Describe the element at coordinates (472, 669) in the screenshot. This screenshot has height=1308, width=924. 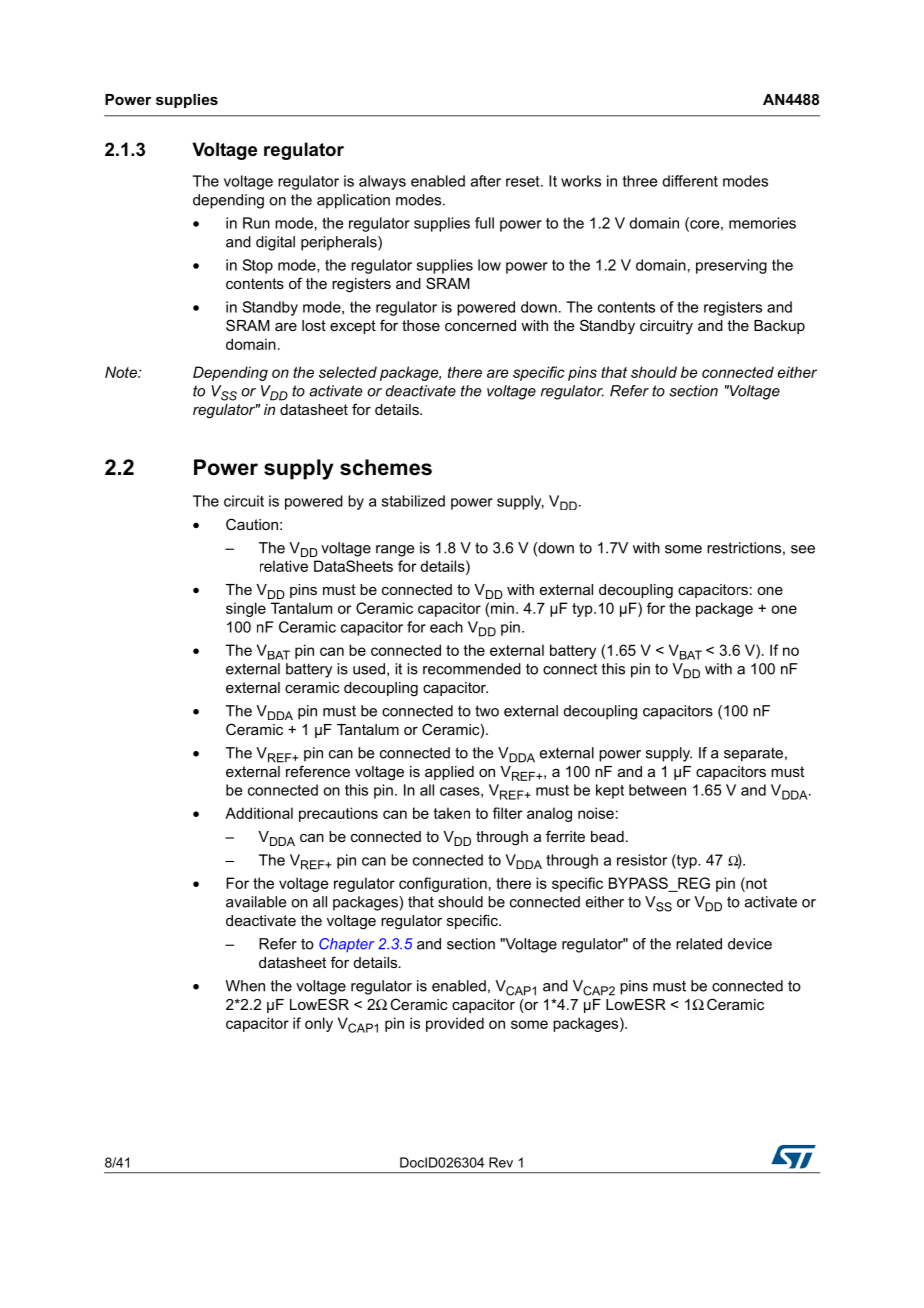
I see `recommended` at that location.
